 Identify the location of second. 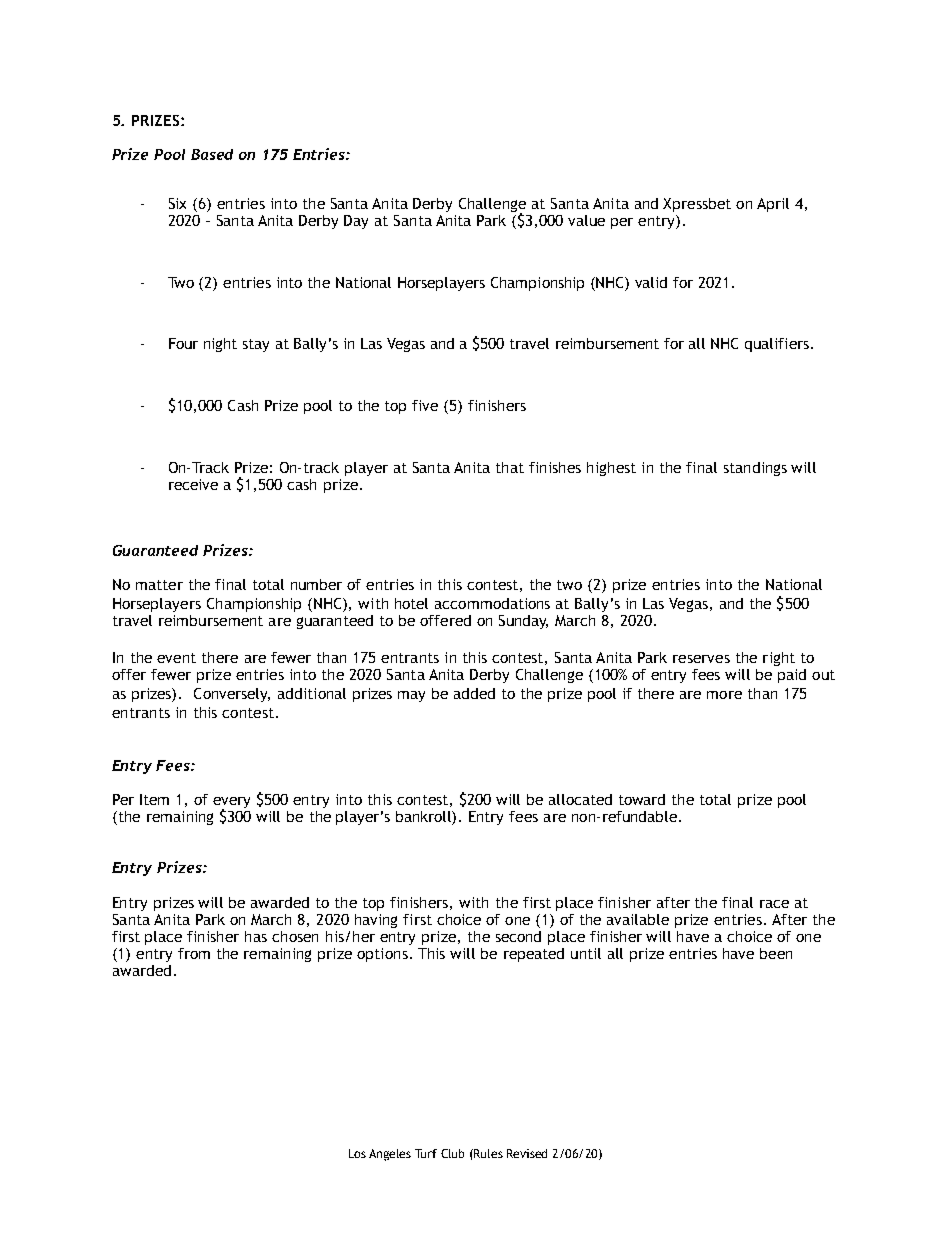
(518, 936).
